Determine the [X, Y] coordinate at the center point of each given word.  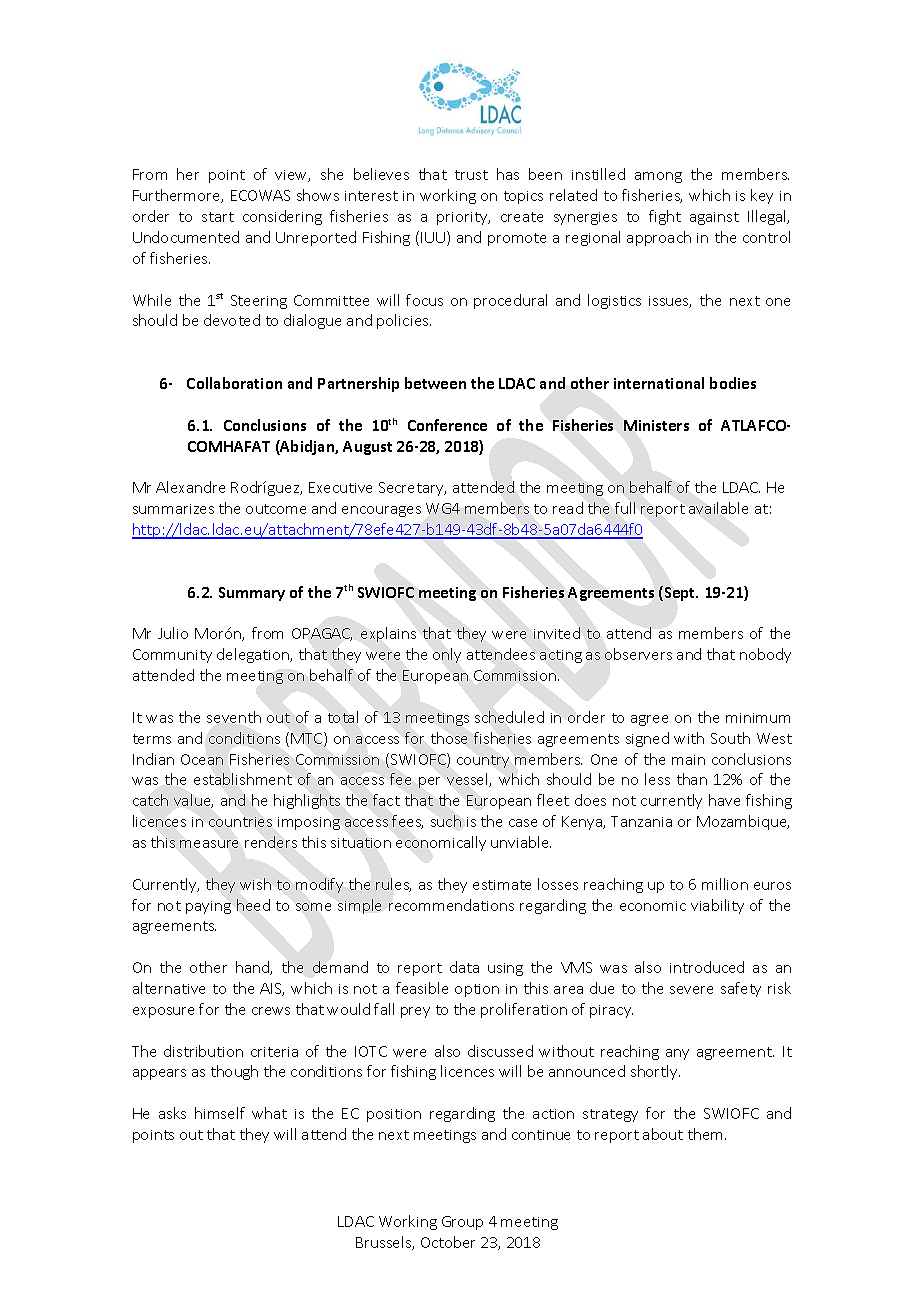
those [449, 738]
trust [471, 175]
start [218, 217]
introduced [707, 967]
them [707, 1134]
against [714, 218]
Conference [447, 425]
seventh [234, 717]
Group [462, 1223]
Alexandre [190, 487]
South [730, 738]
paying [208, 907]
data [464, 967]
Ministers [656, 425]
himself [220, 1113]
